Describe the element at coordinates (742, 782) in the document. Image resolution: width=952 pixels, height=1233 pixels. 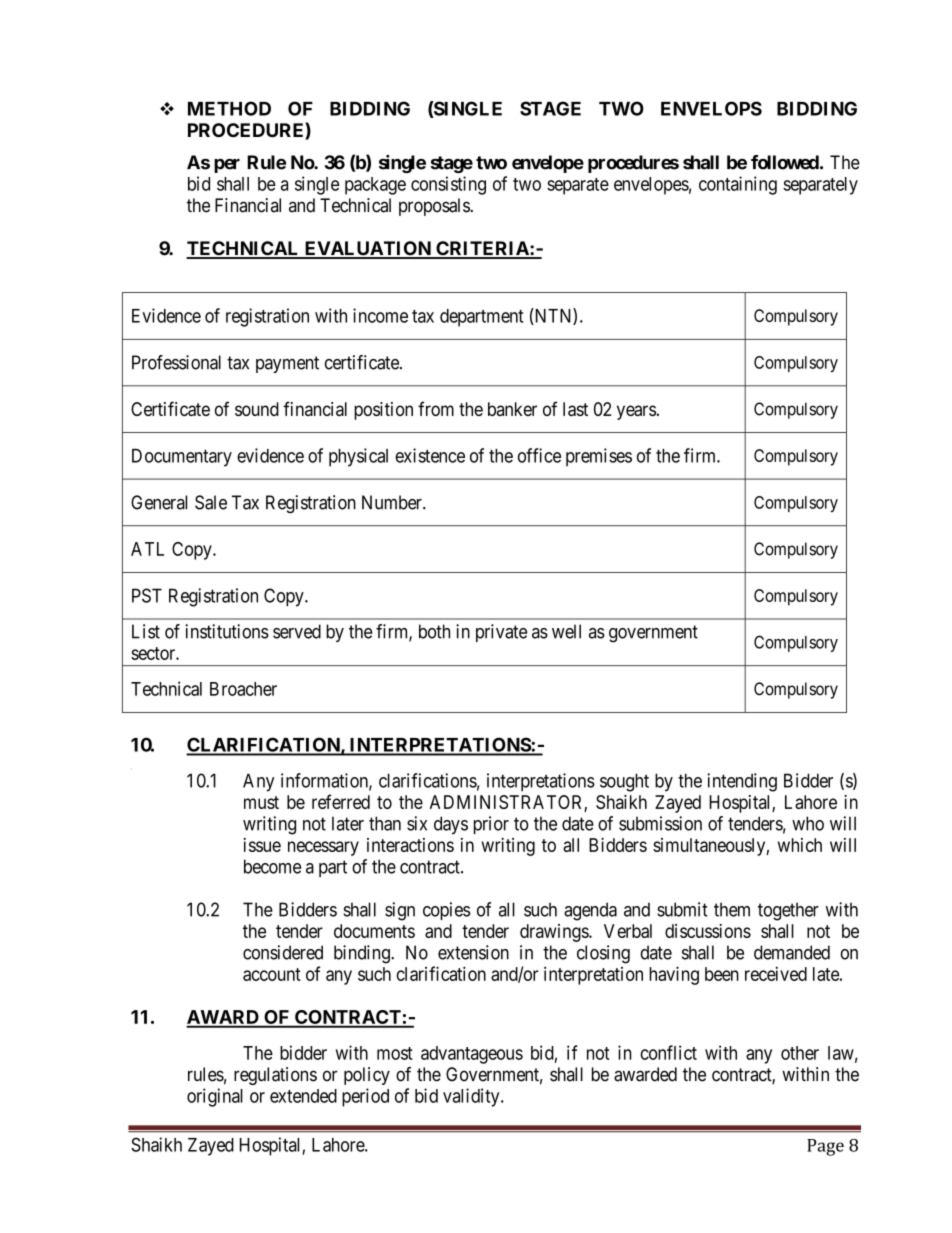
I see `intending` at that location.
